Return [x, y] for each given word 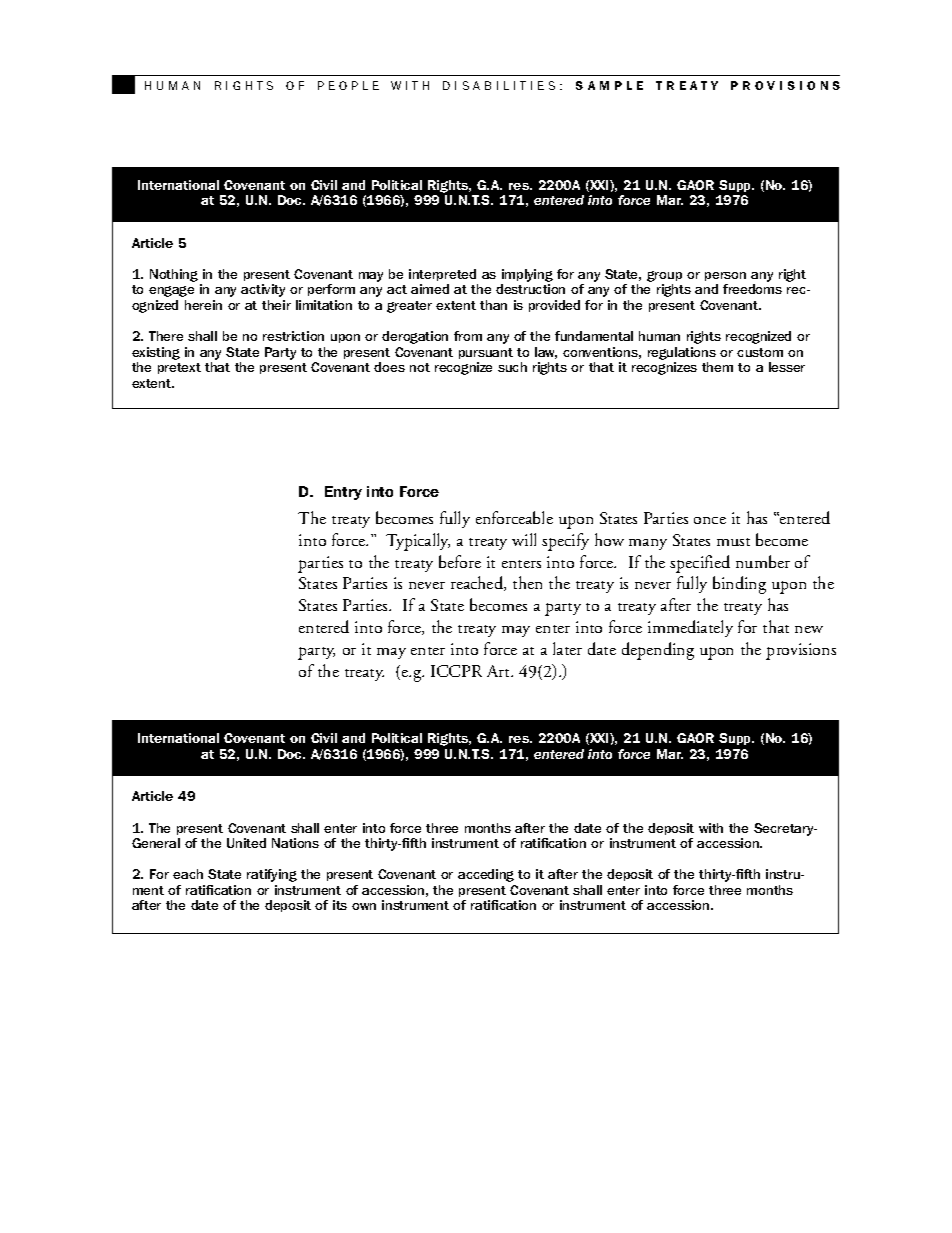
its [340, 905]
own [364, 906]
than [493, 305]
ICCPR [456, 671]
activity [263, 290]
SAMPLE [609, 85]
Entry [343, 493]
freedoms [752, 289]
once [710, 520]
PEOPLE [348, 85]
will [524, 539]
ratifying [272, 875]
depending [658, 651]
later [567, 648]
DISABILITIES [499, 85]
